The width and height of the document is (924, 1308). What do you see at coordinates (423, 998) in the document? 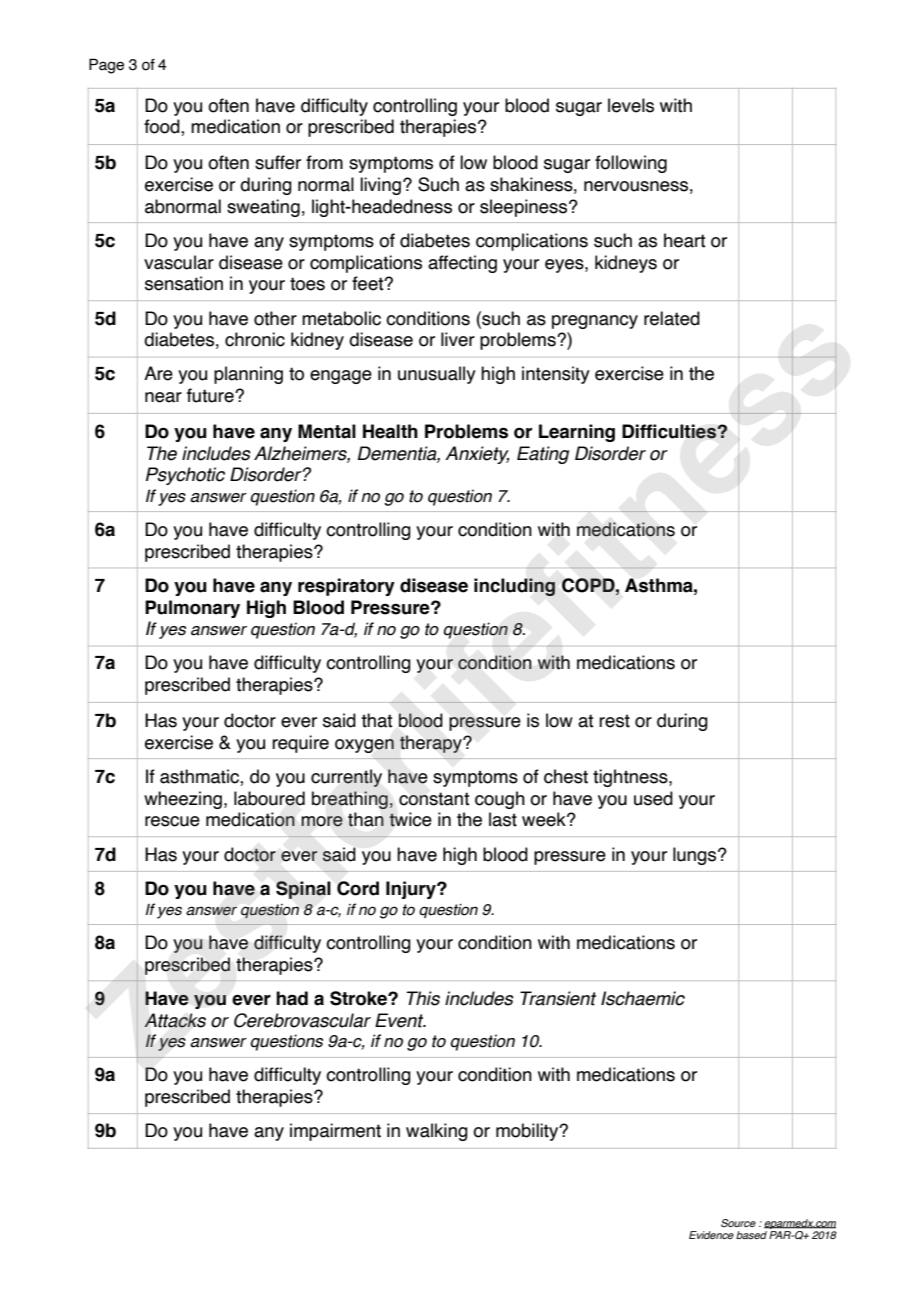
I see `This` at bounding box center [423, 998].
